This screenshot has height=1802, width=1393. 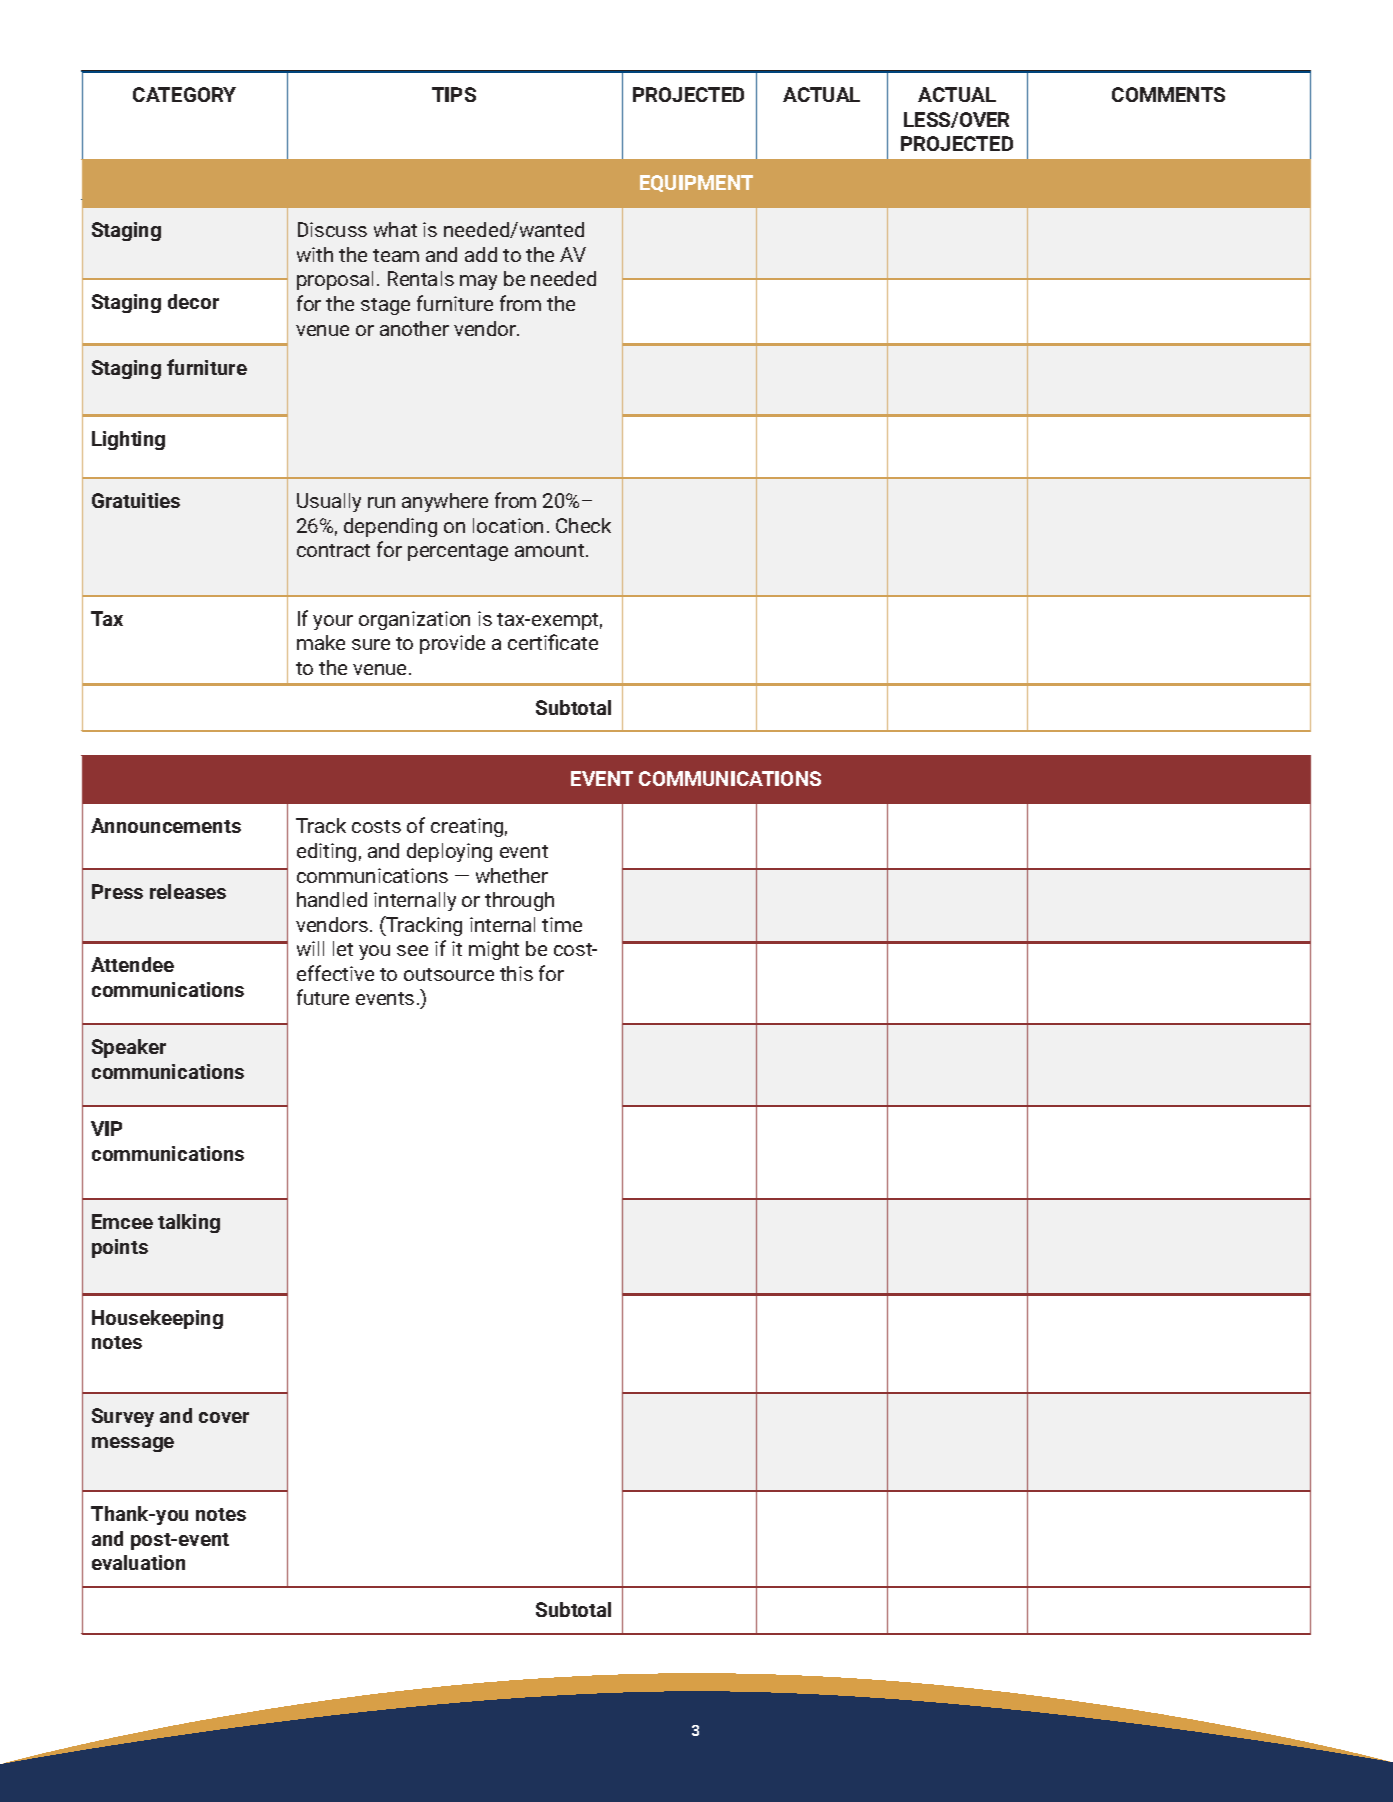 I want to click on Check, so click(x=583, y=525).
